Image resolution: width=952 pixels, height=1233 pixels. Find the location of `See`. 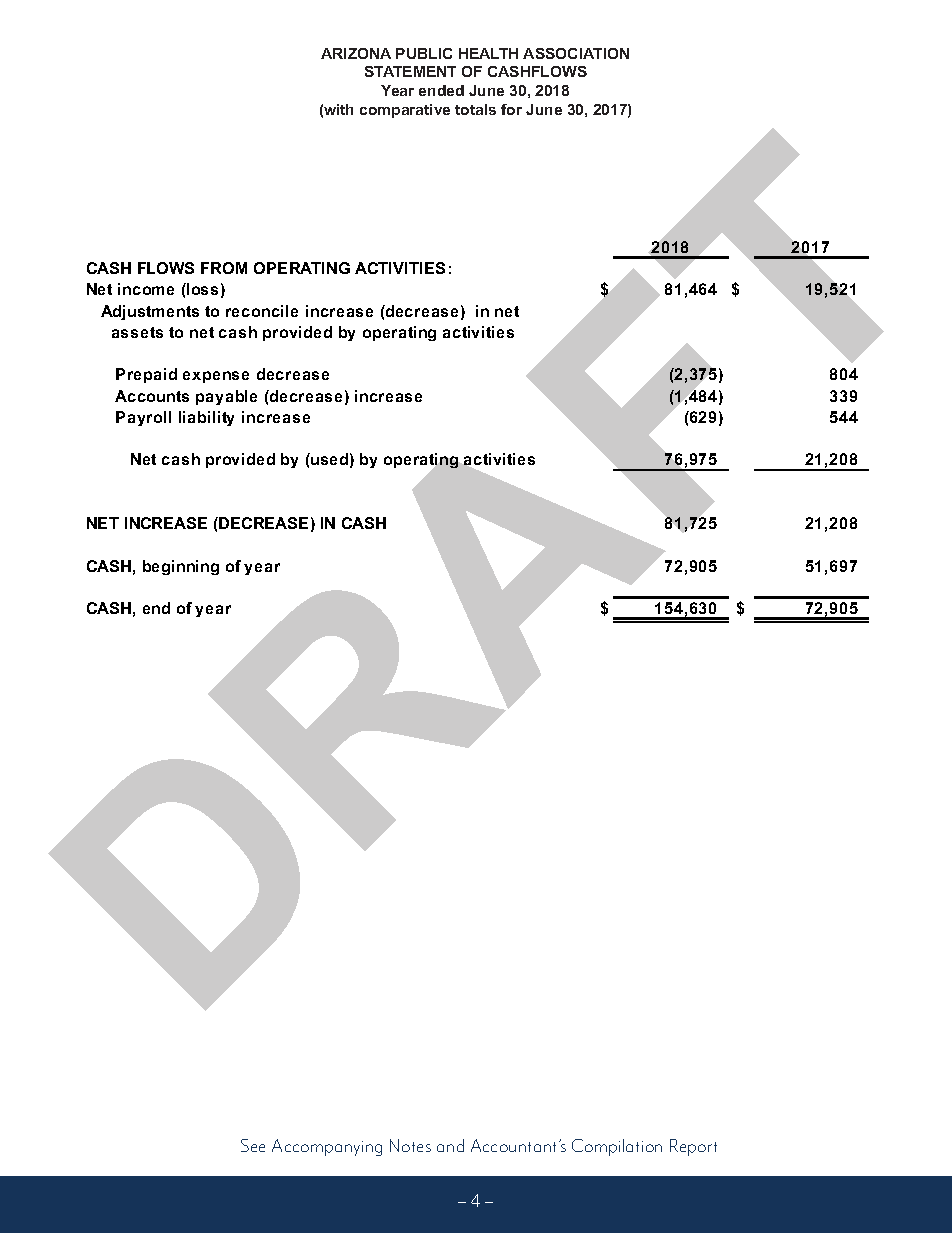

See is located at coordinates (253, 1145).
